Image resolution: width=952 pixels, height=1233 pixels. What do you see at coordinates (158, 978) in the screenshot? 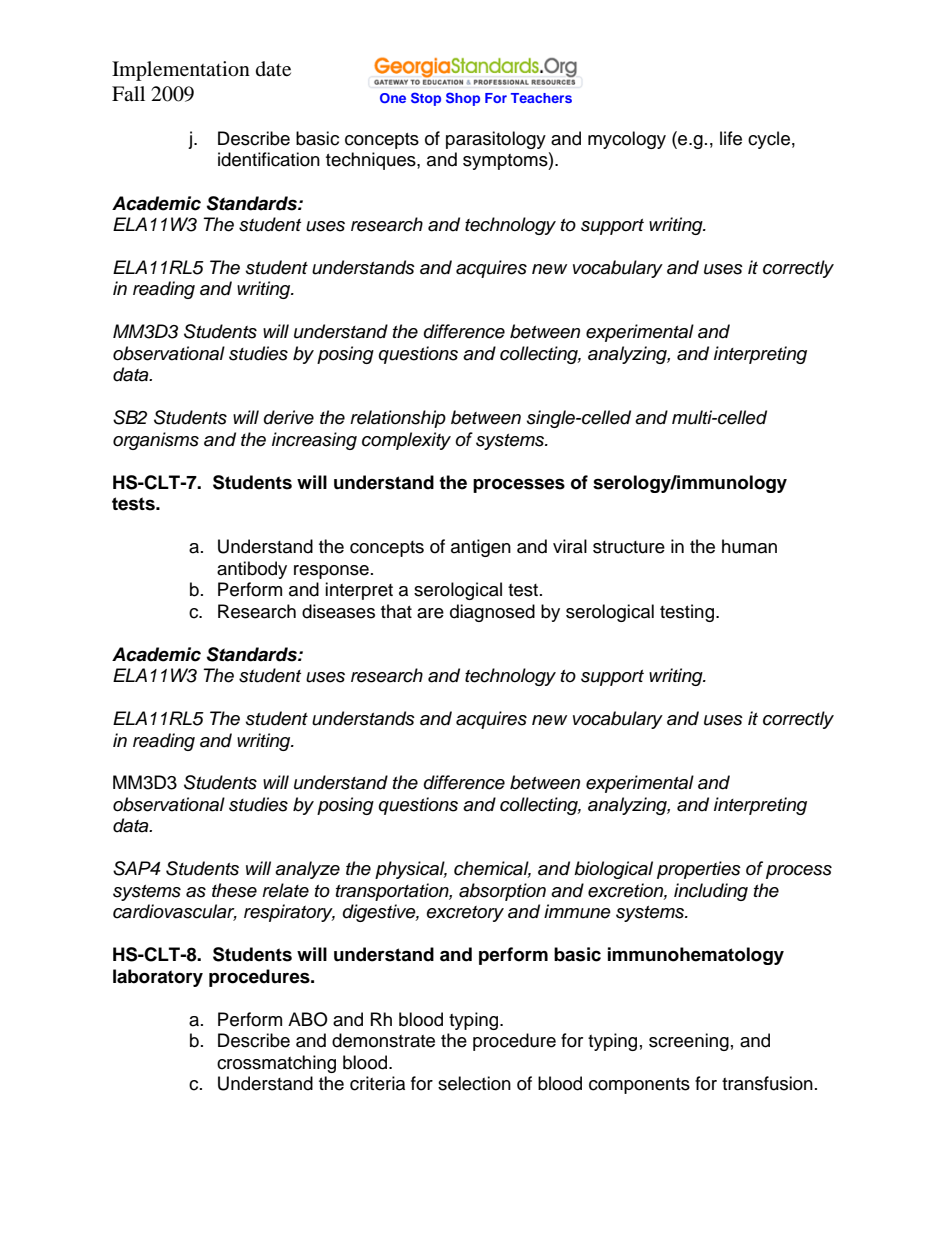
I see `laboratory` at bounding box center [158, 978].
